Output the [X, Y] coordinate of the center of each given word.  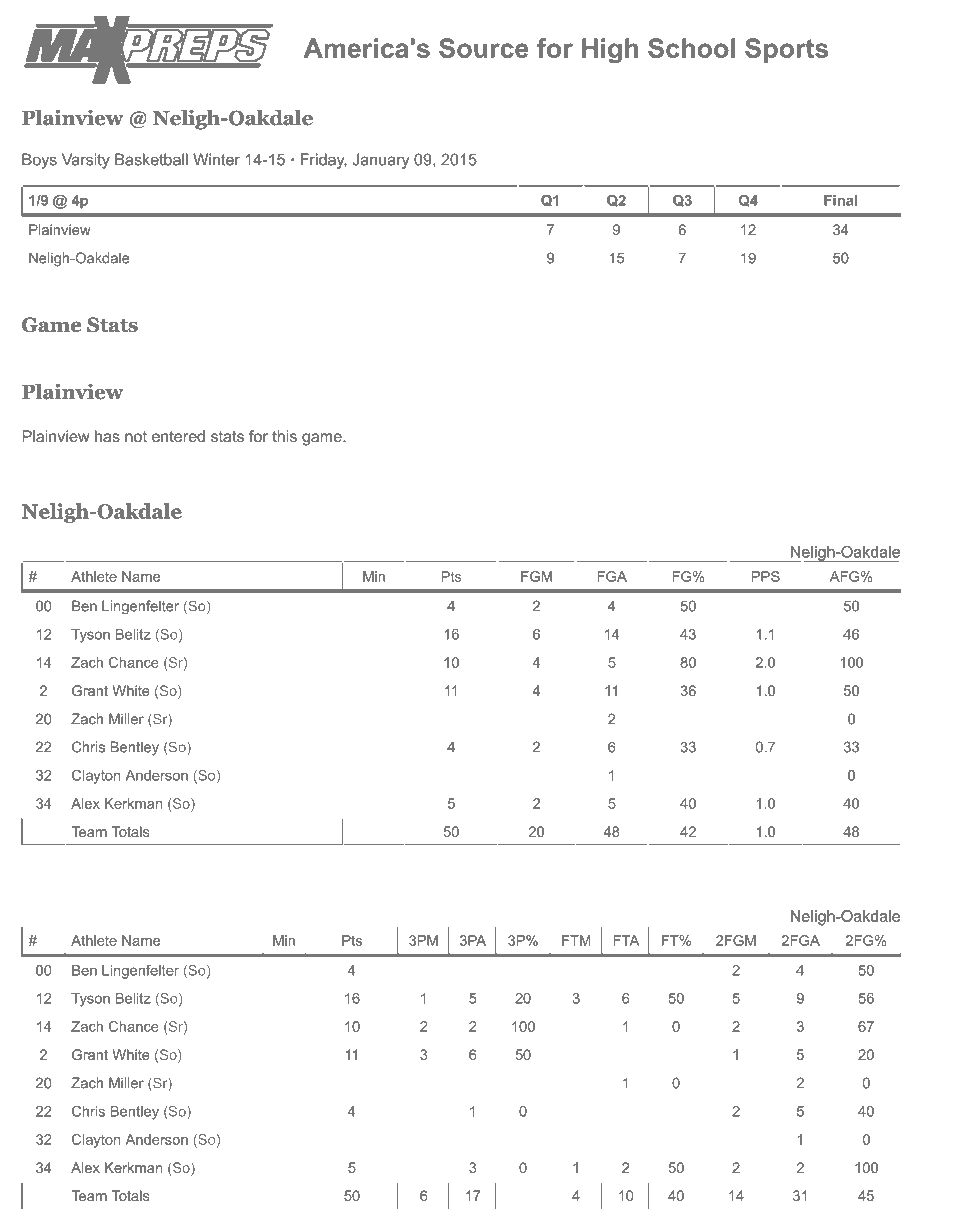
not [136, 436]
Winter [216, 159]
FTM [576, 940]
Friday [324, 161]
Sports [786, 50]
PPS [766, 576]
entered [178, 436]
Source [484, 48]
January [380, 161]
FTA [626, 940]
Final [840, 200]
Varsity [86, 161]
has [107, 436]
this [284, 436]
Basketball [151, 159]
